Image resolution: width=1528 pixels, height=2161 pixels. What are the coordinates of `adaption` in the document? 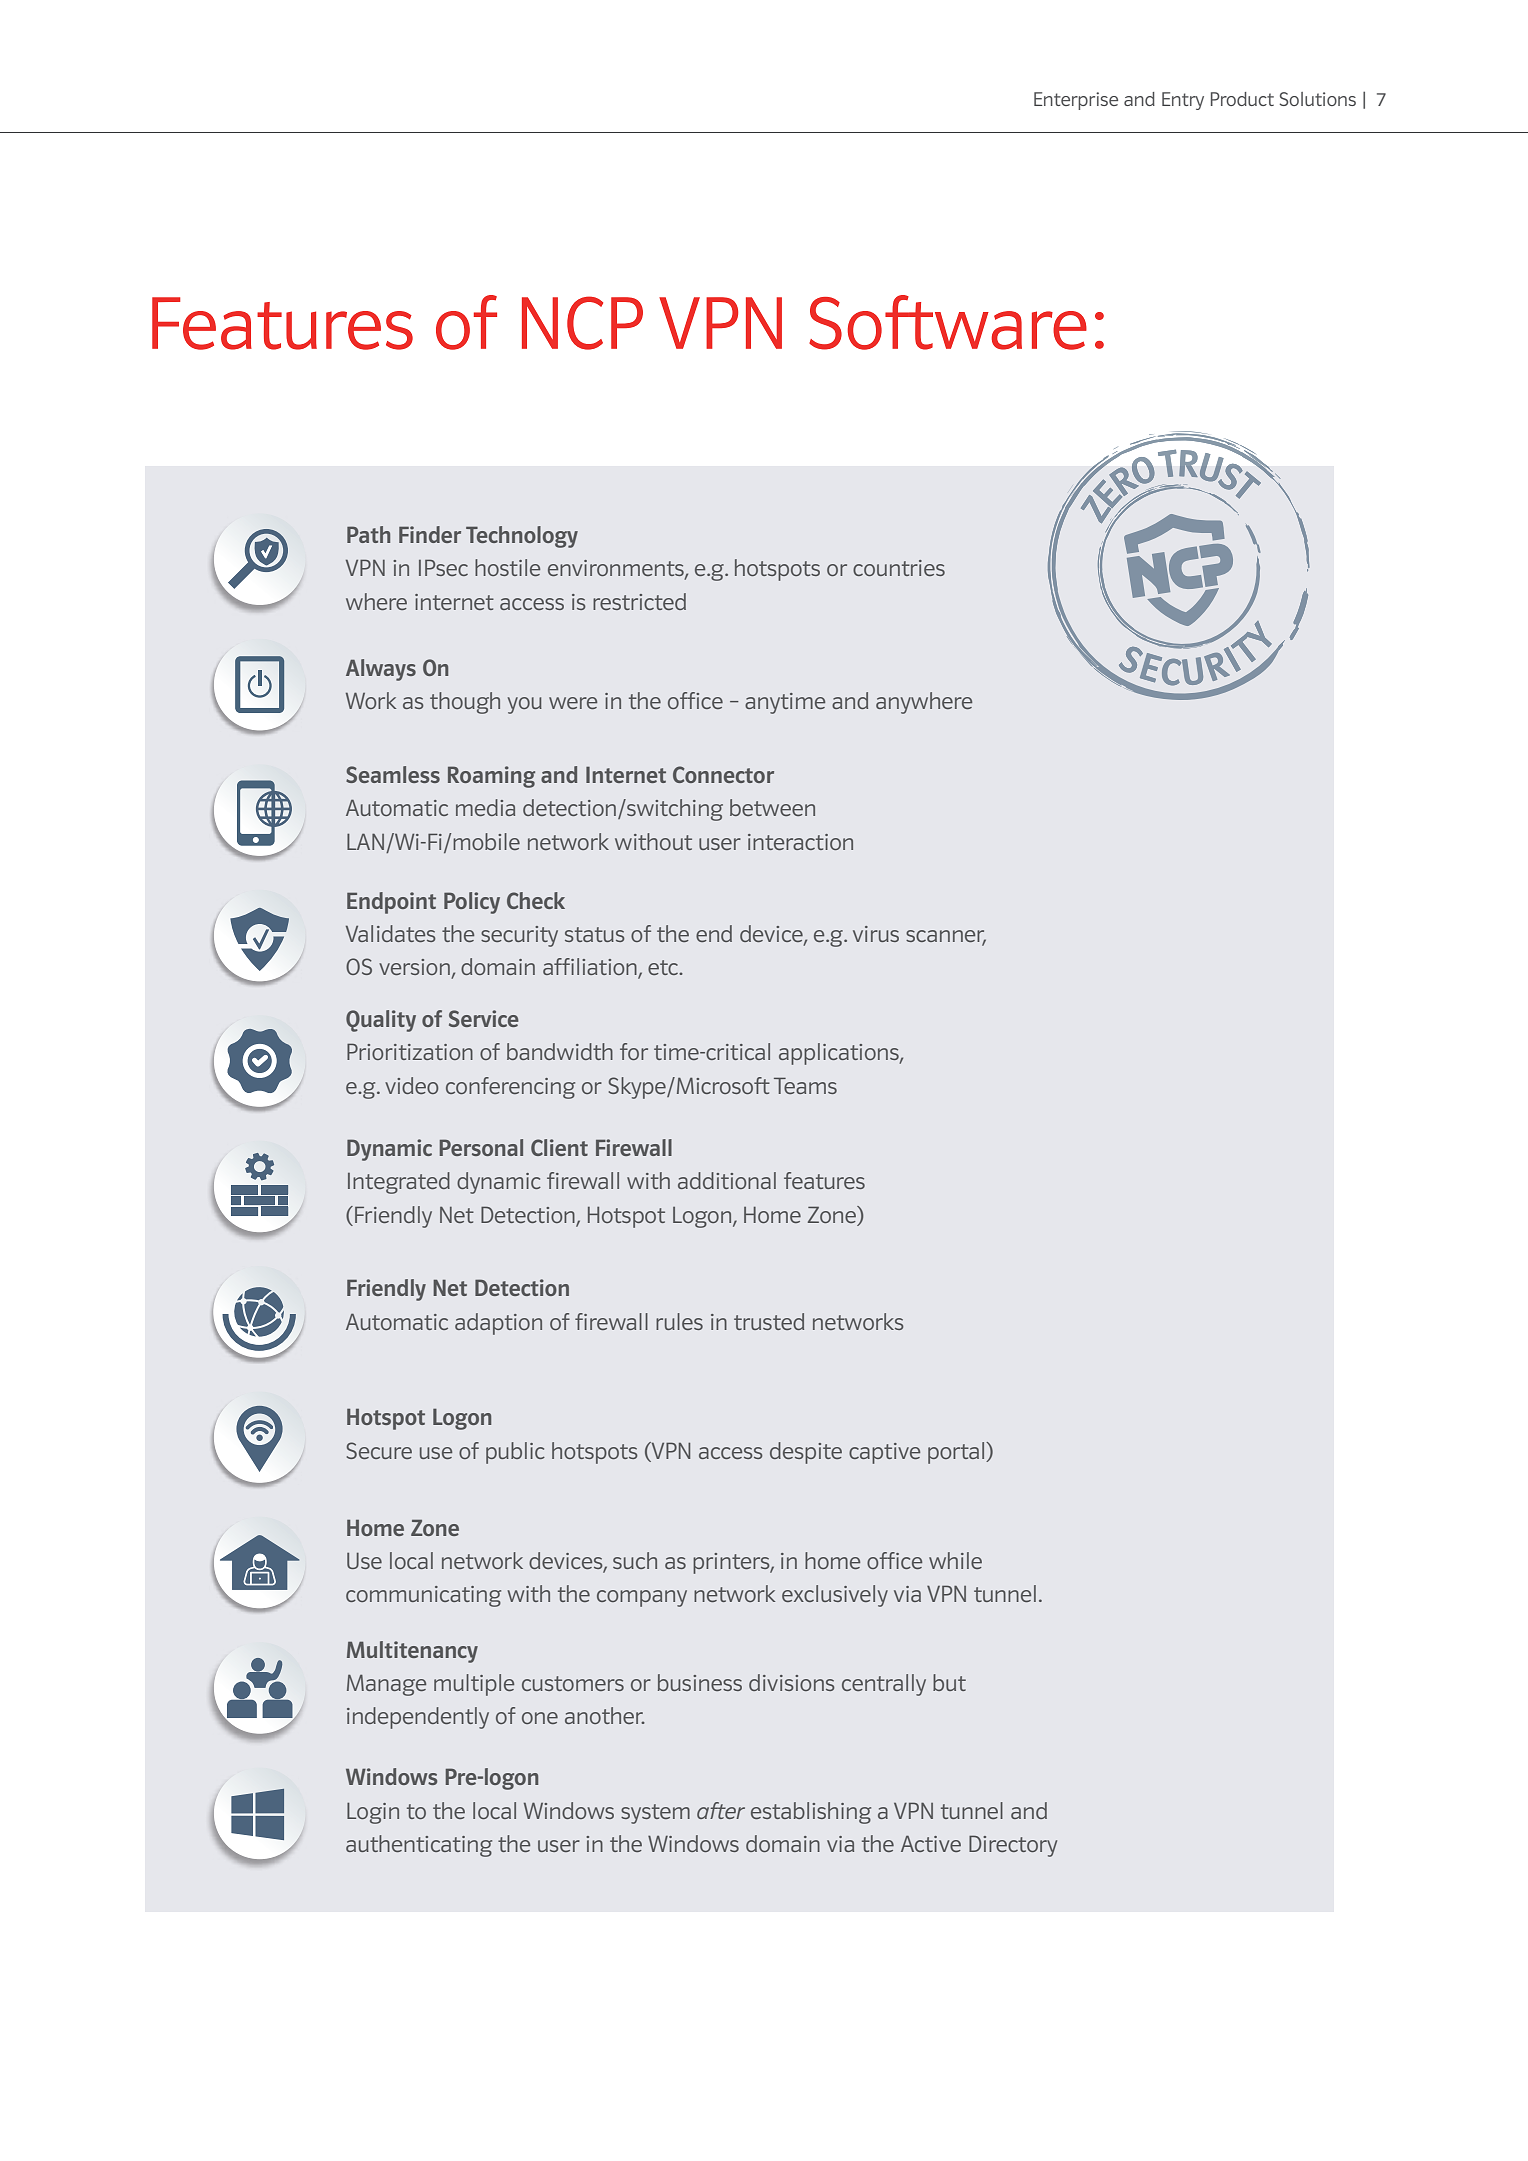 It's located at (498, 1324).
